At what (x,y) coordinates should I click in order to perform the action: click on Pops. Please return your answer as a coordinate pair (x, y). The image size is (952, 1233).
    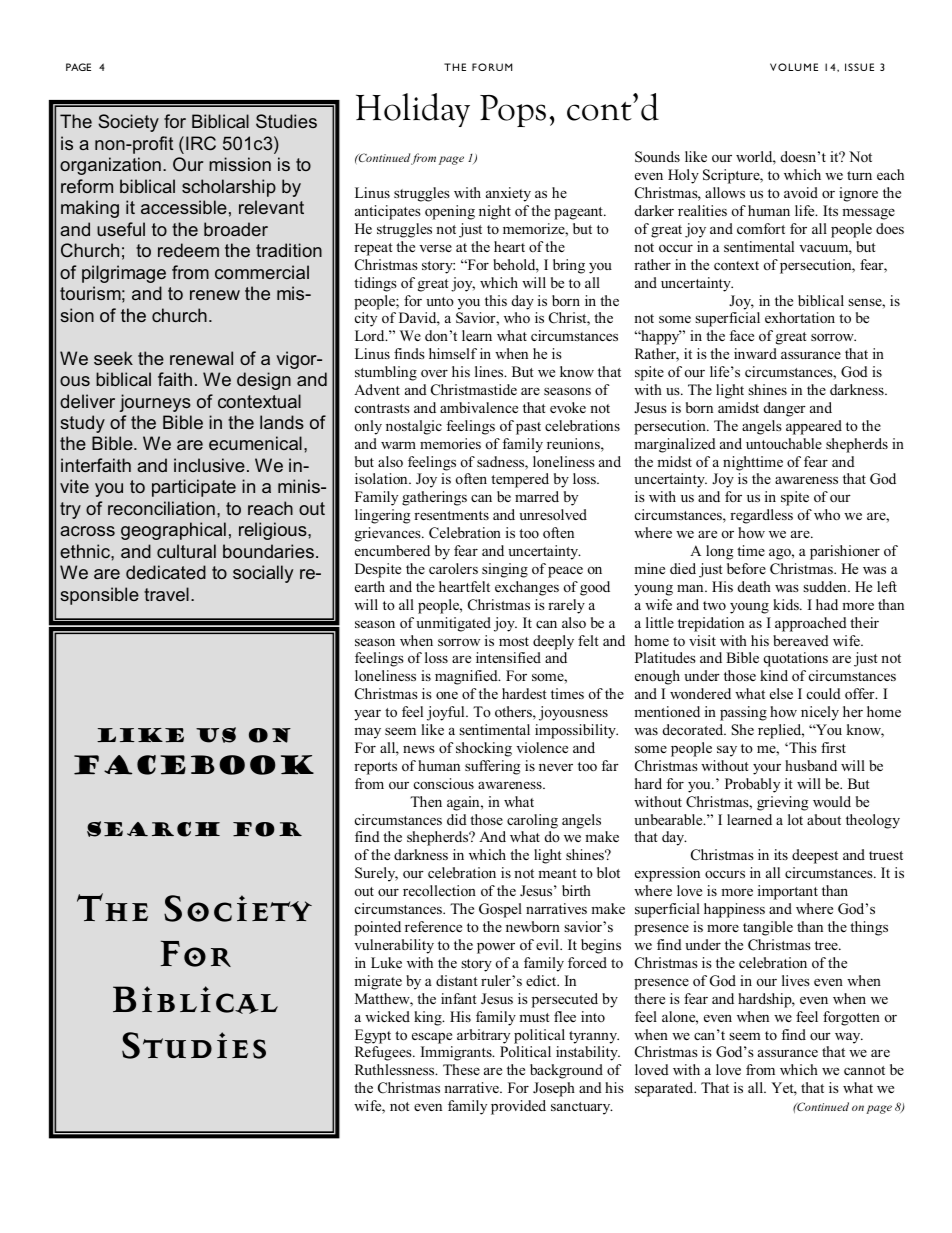
    Looking at the image, I should click on (513, 111).
